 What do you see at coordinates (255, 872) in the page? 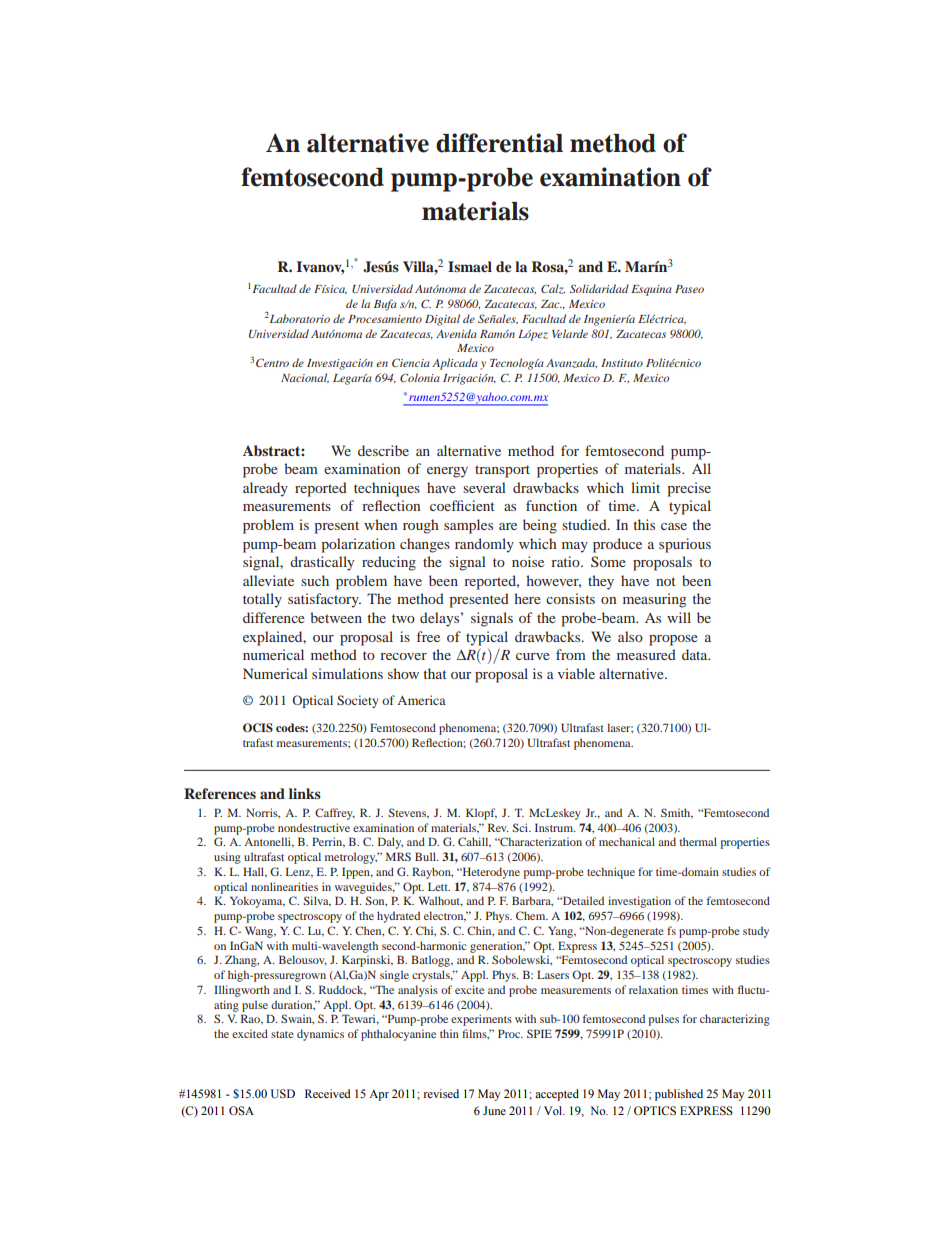
I see `Hall` at bounding box center [255, 872].
